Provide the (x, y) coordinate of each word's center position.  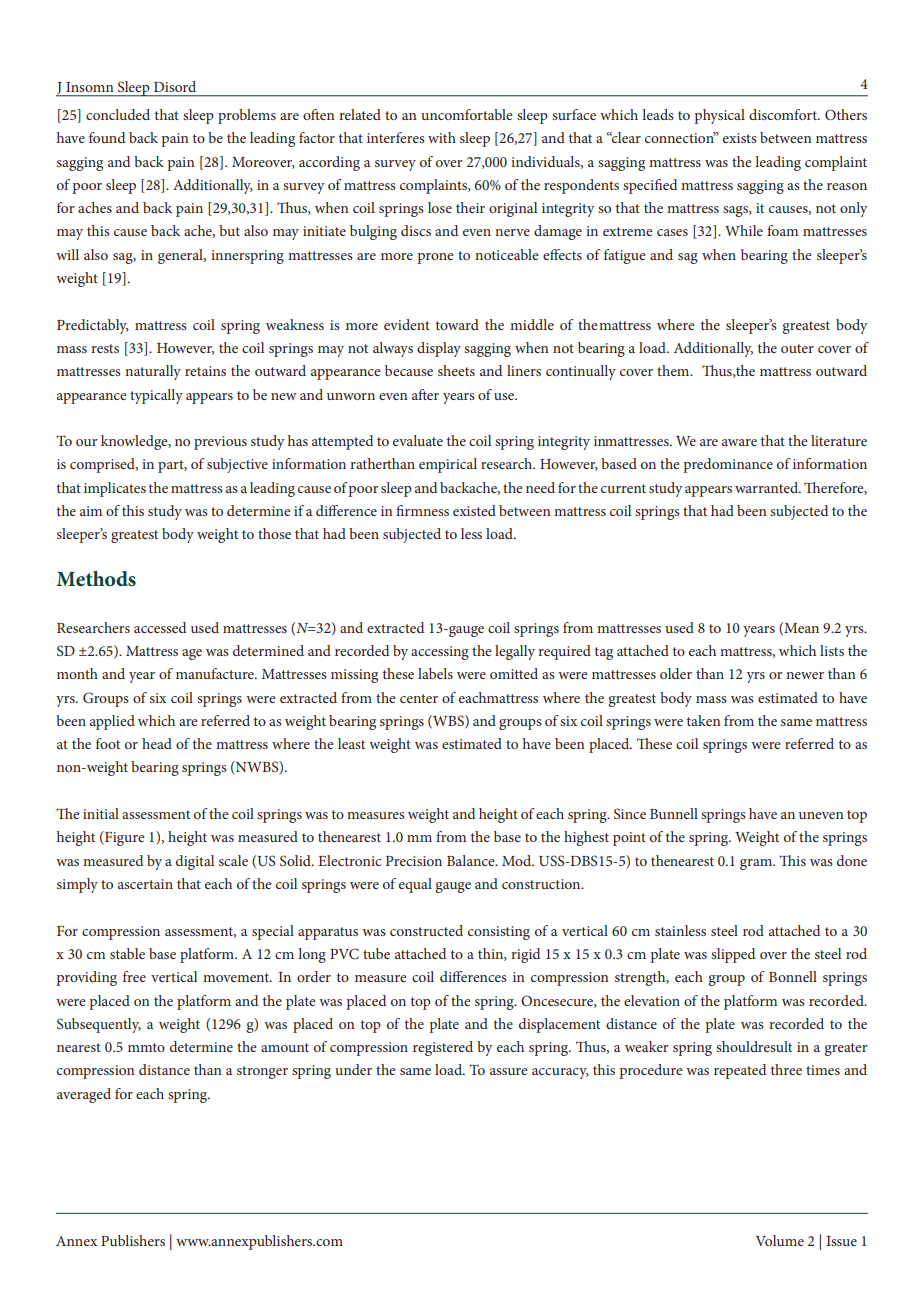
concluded (118, 114)
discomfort (784, 114)
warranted (768, 487)
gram (757, 864)
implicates (115, 489)
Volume (780, 1240)
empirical (448, 465)
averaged (84, 1095)
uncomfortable (466, 114)
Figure (123, 838)
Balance (472, 860)
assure (508, 1071)
